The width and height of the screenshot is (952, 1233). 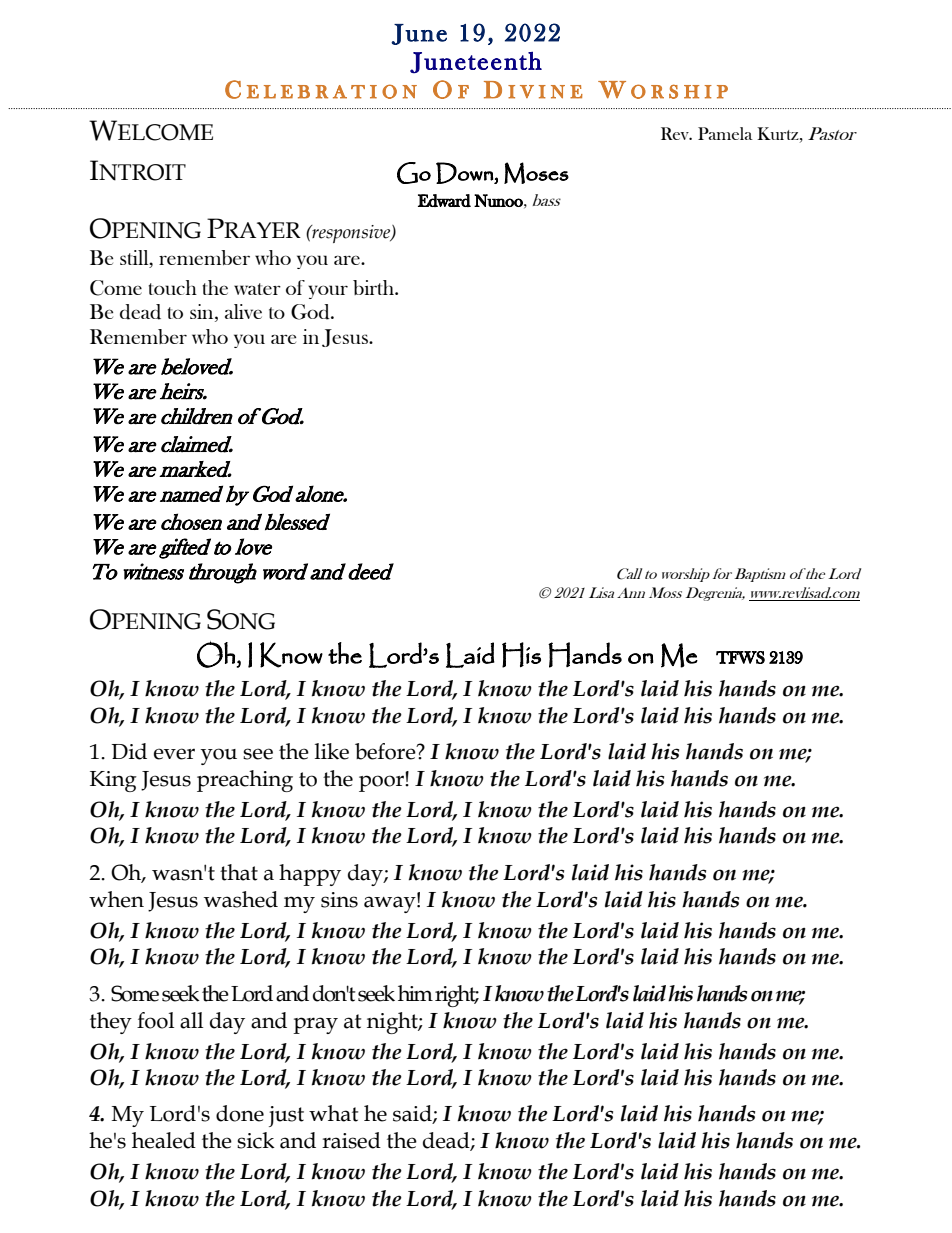 I want to click on him, so click(x=415, y=993).
